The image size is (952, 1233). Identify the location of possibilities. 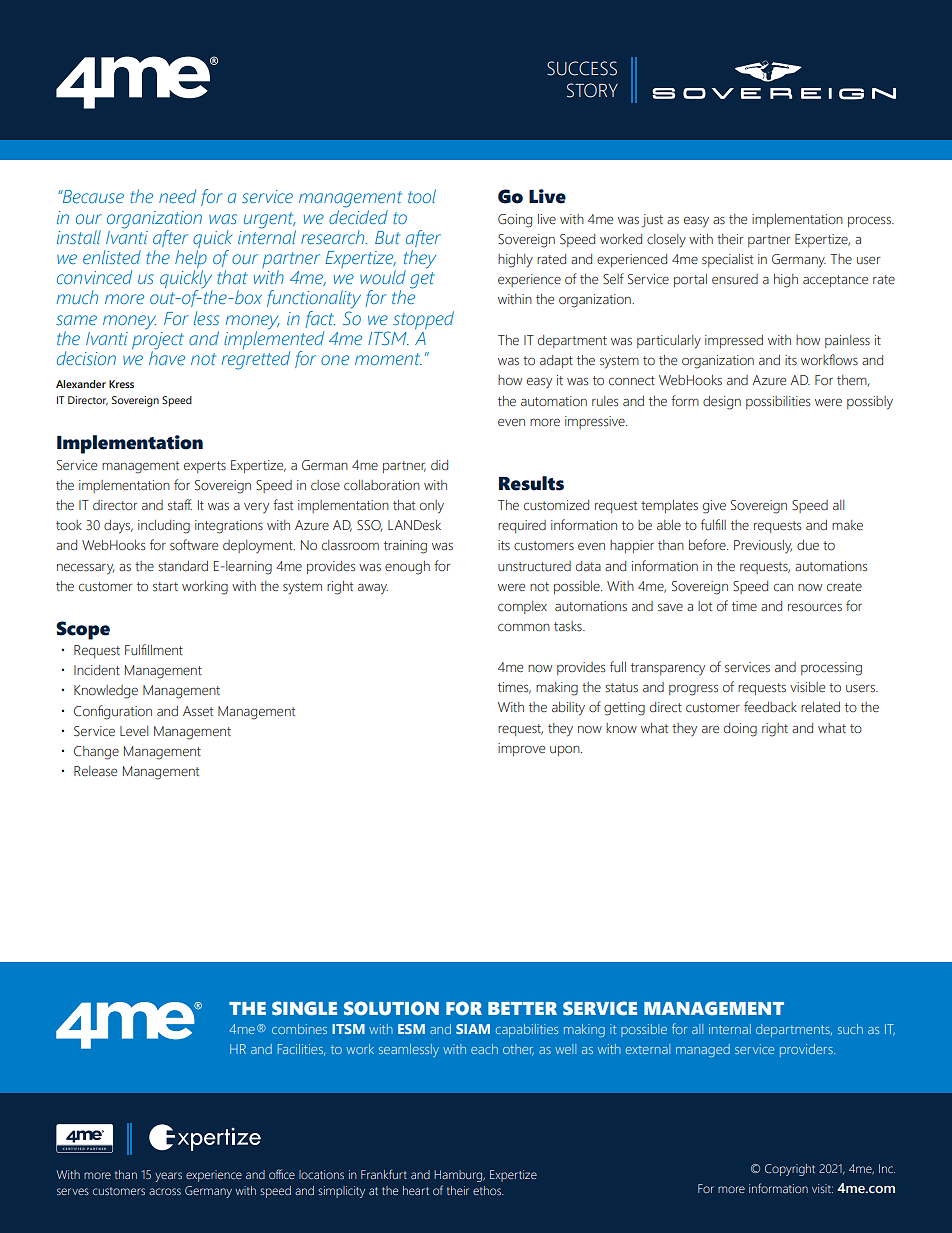
(778, 402).
